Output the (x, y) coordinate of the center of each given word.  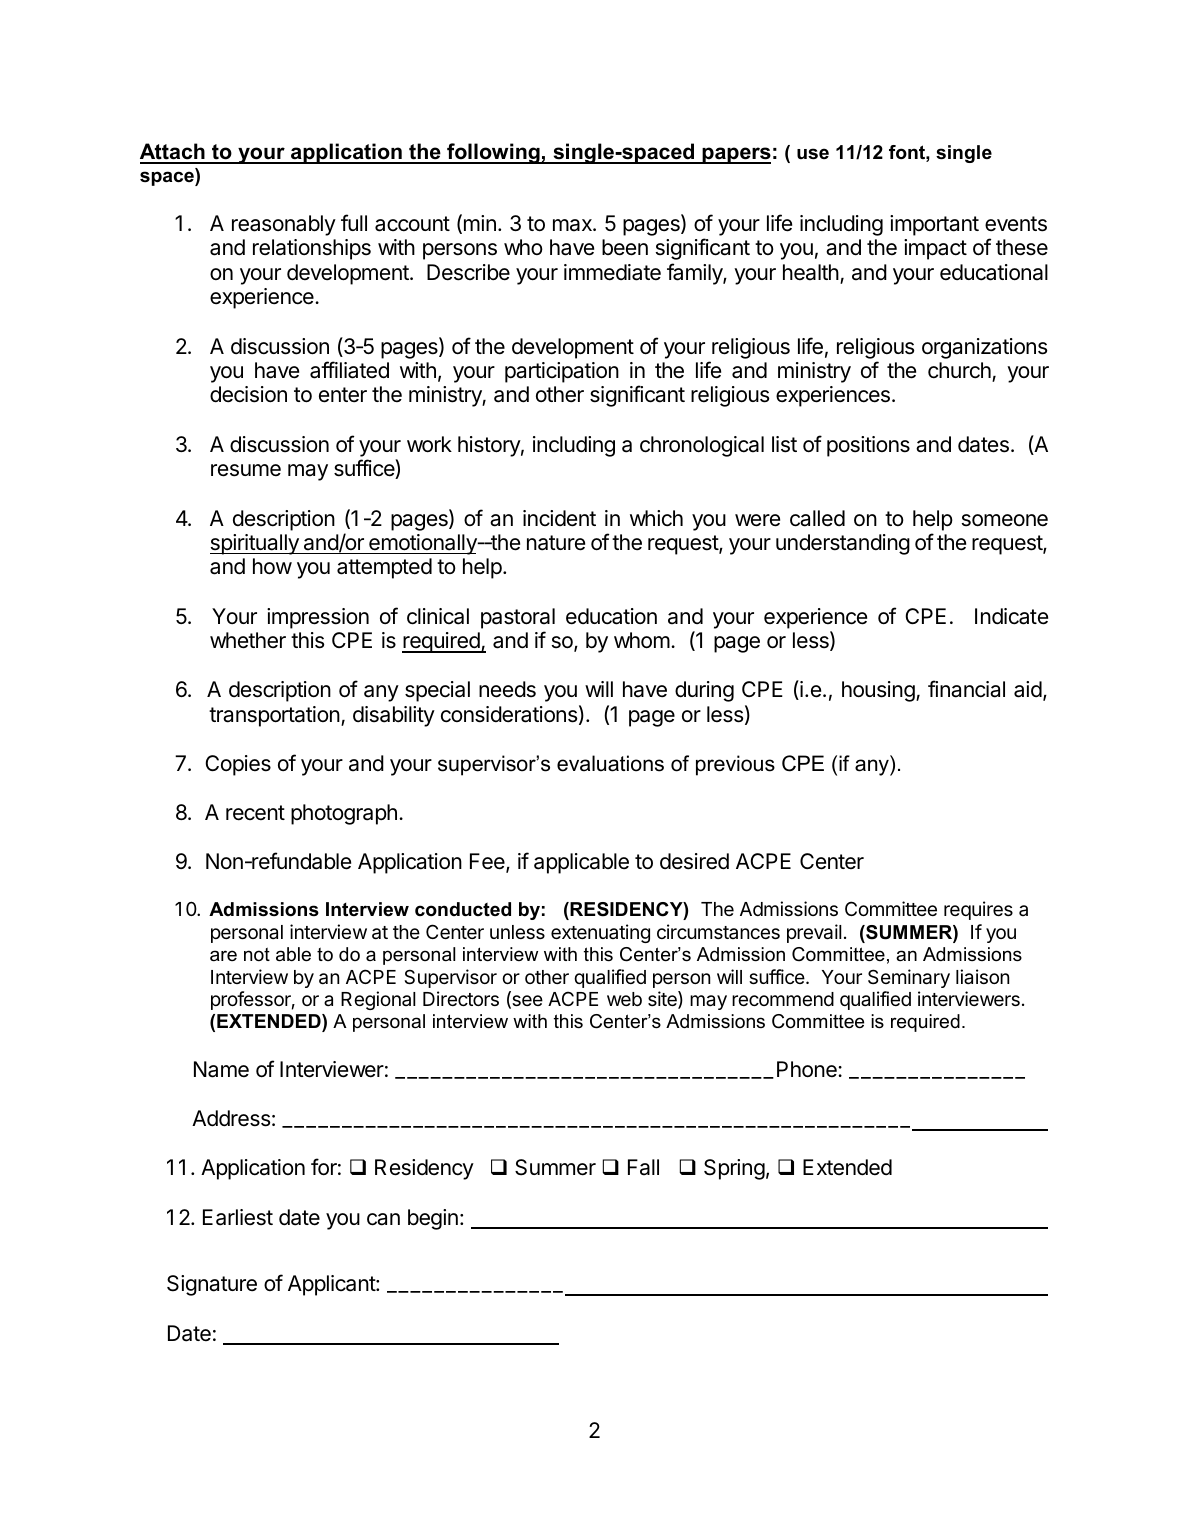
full (354, 222)
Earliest (238, 1217)
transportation (274, 716)
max (573, 225)
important (934, 225)
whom (642, 640)
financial (966, 689)
